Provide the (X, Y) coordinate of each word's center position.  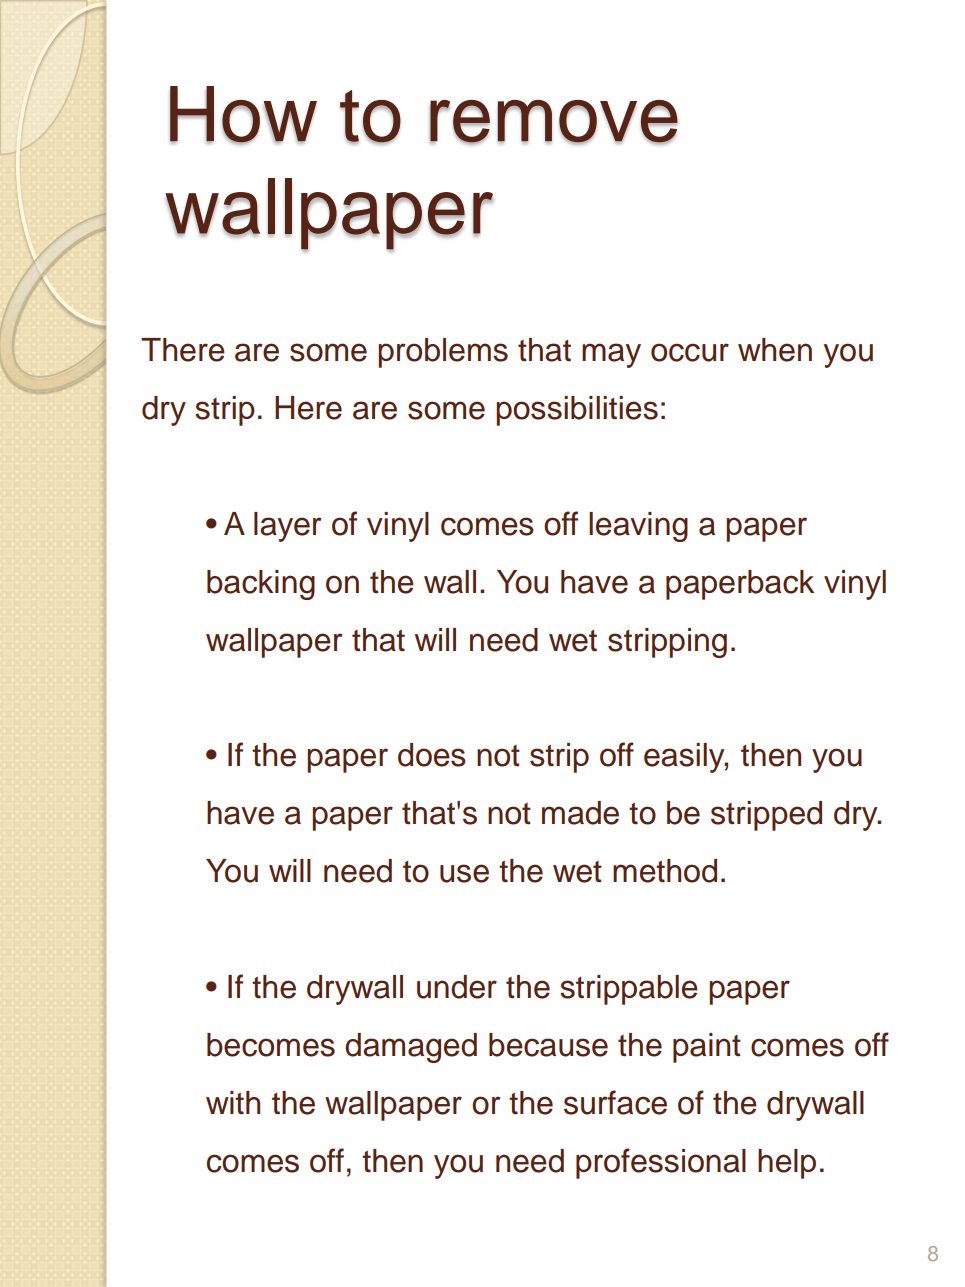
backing (261, 585)
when (775, 350)
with (233, 1103)
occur (690, 352)
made (580, 813)
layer (287, 527)
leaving (638, 527)
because (548, 1045)
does (432, 755)
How (243, 115)
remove (554, 122)
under (457, 987)
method (665, 871)
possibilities (577, 411)
